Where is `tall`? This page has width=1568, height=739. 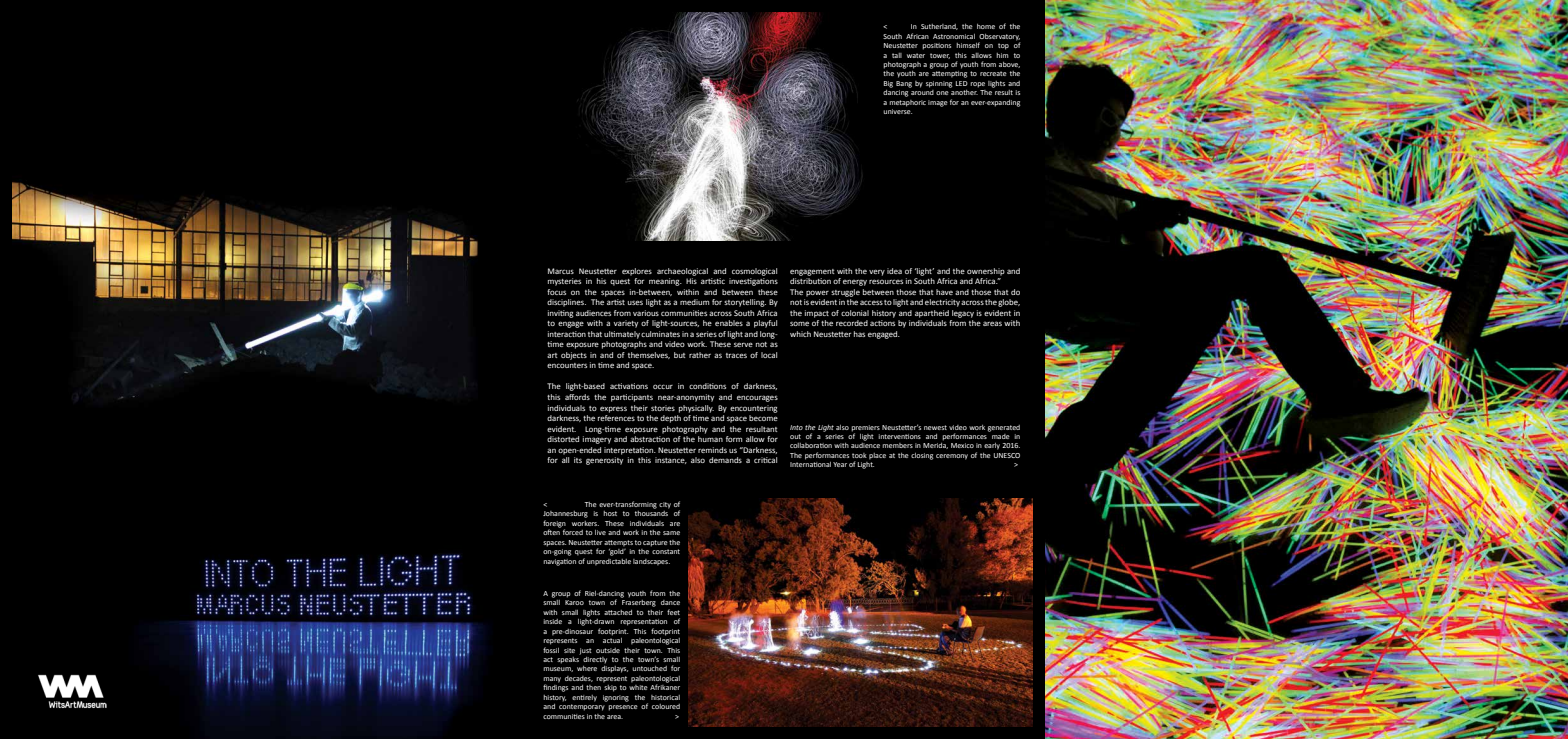
tall is located at coordinates (897, 55).
